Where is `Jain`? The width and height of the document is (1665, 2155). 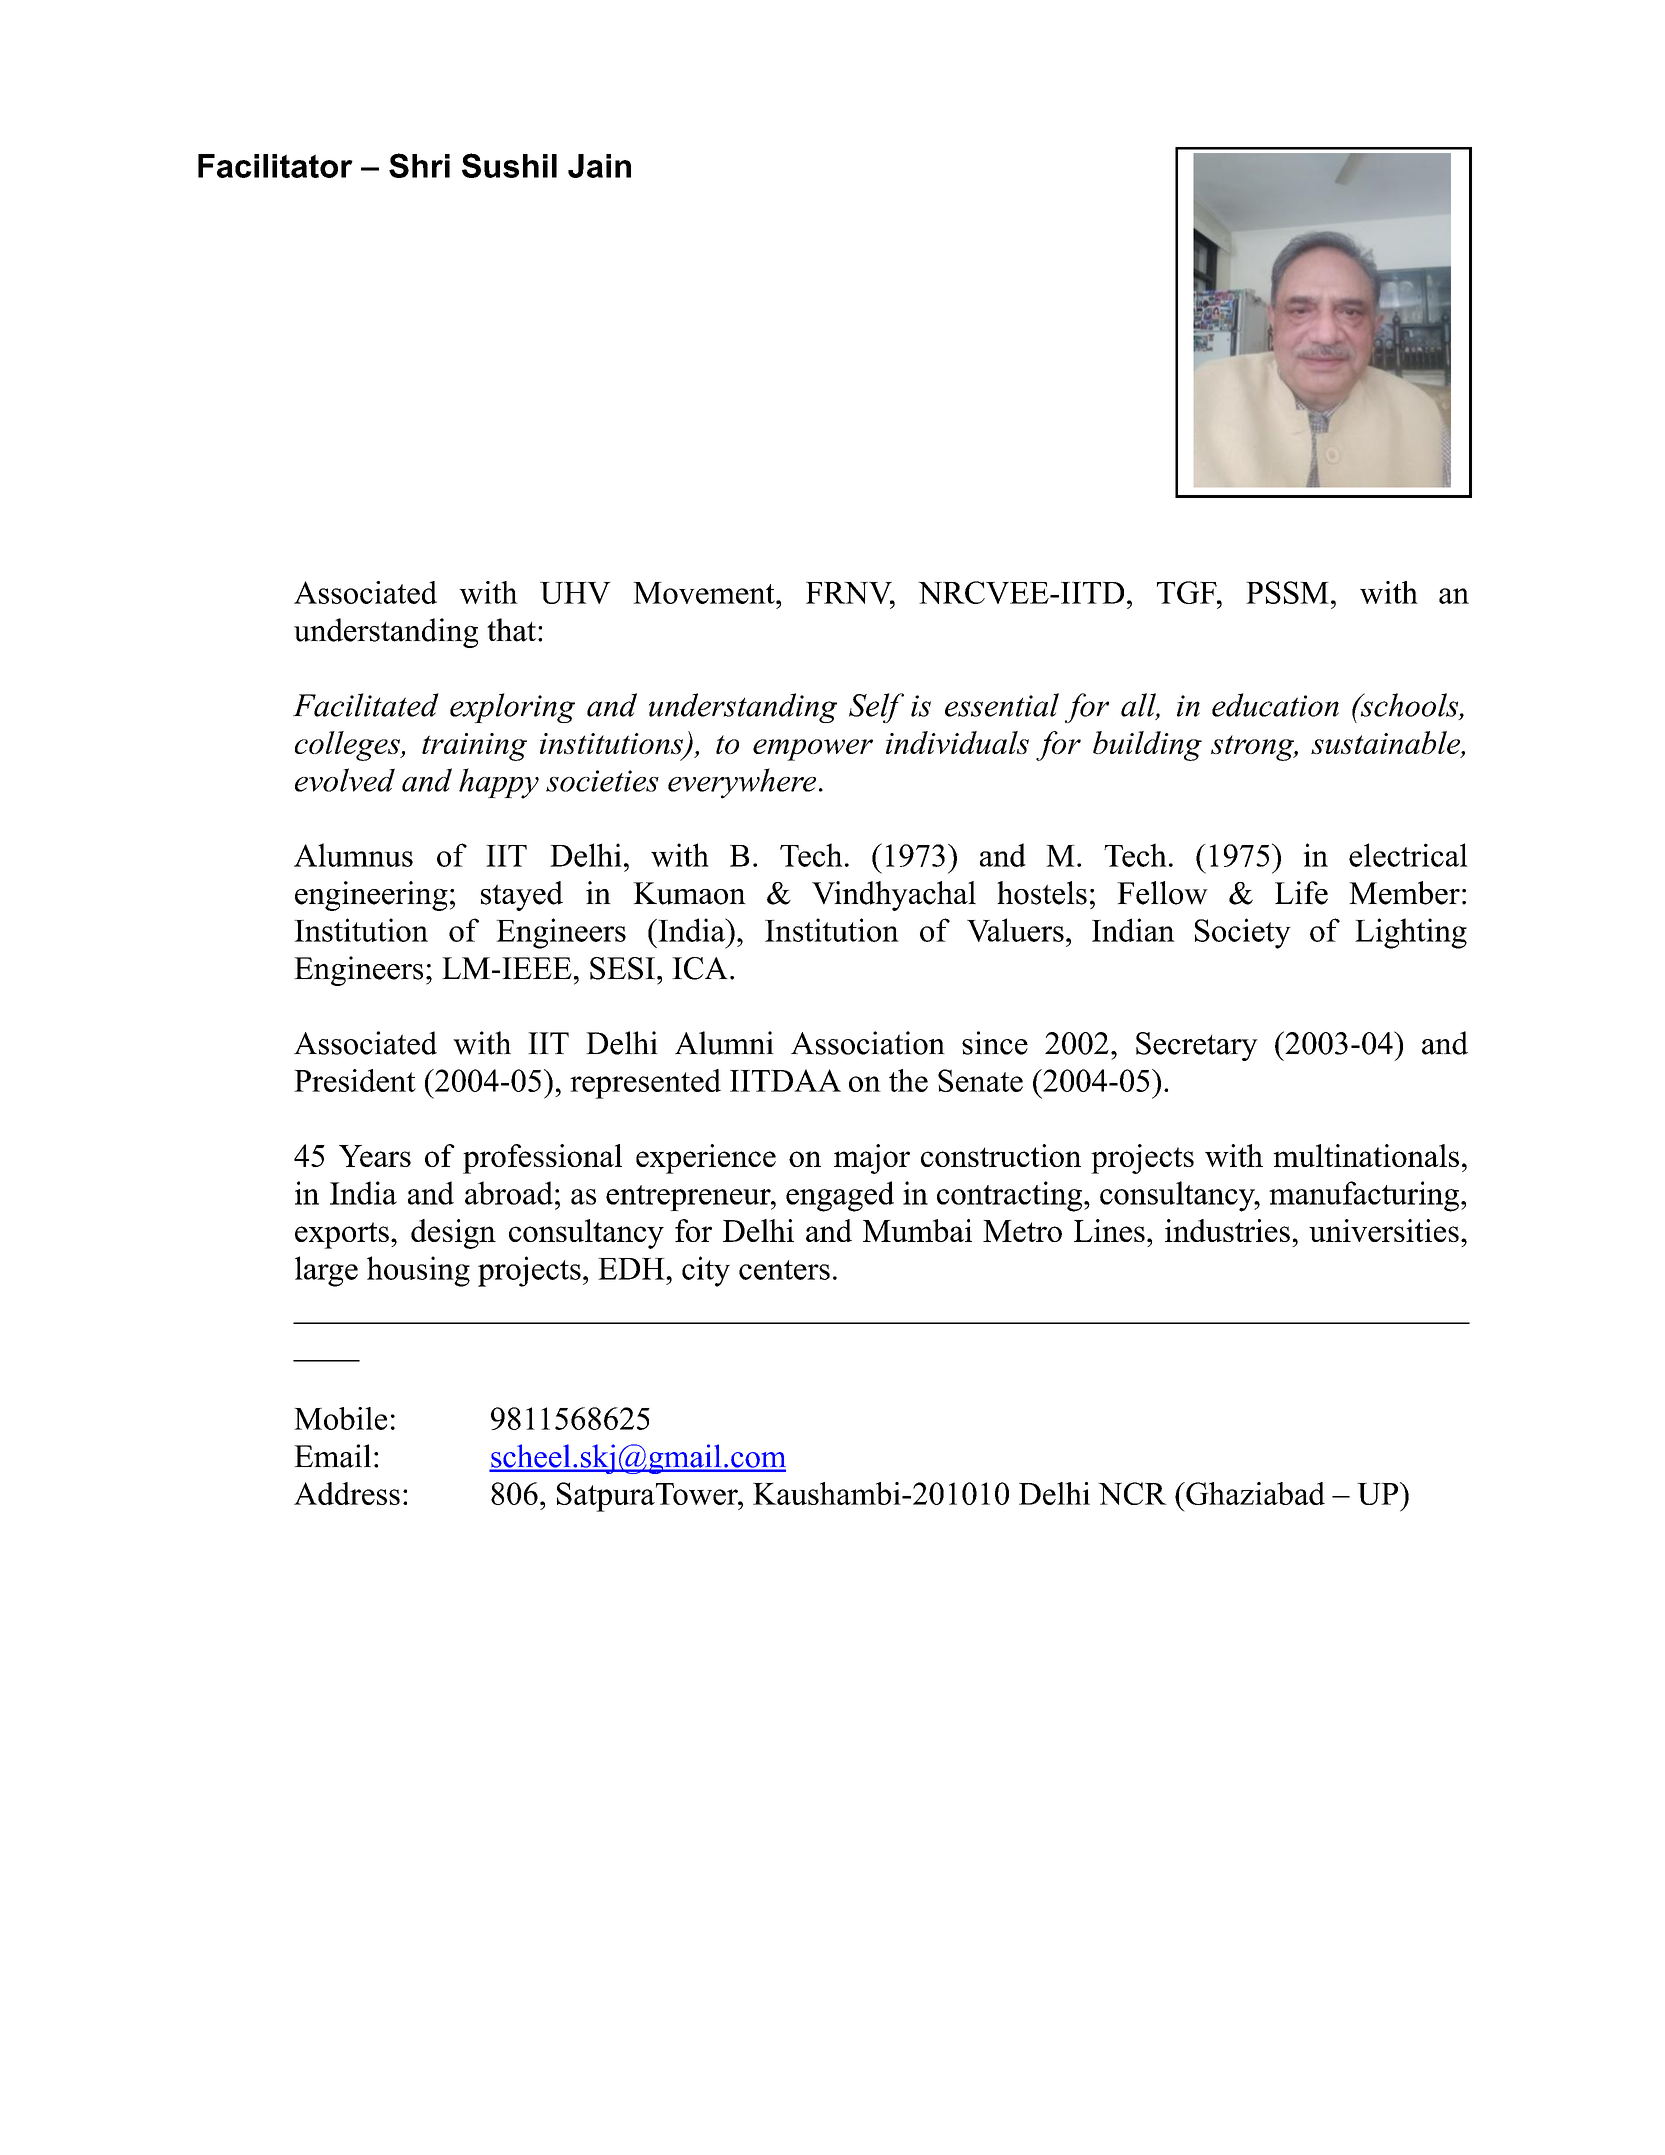
Jain is located at coordinates (599, 166).
